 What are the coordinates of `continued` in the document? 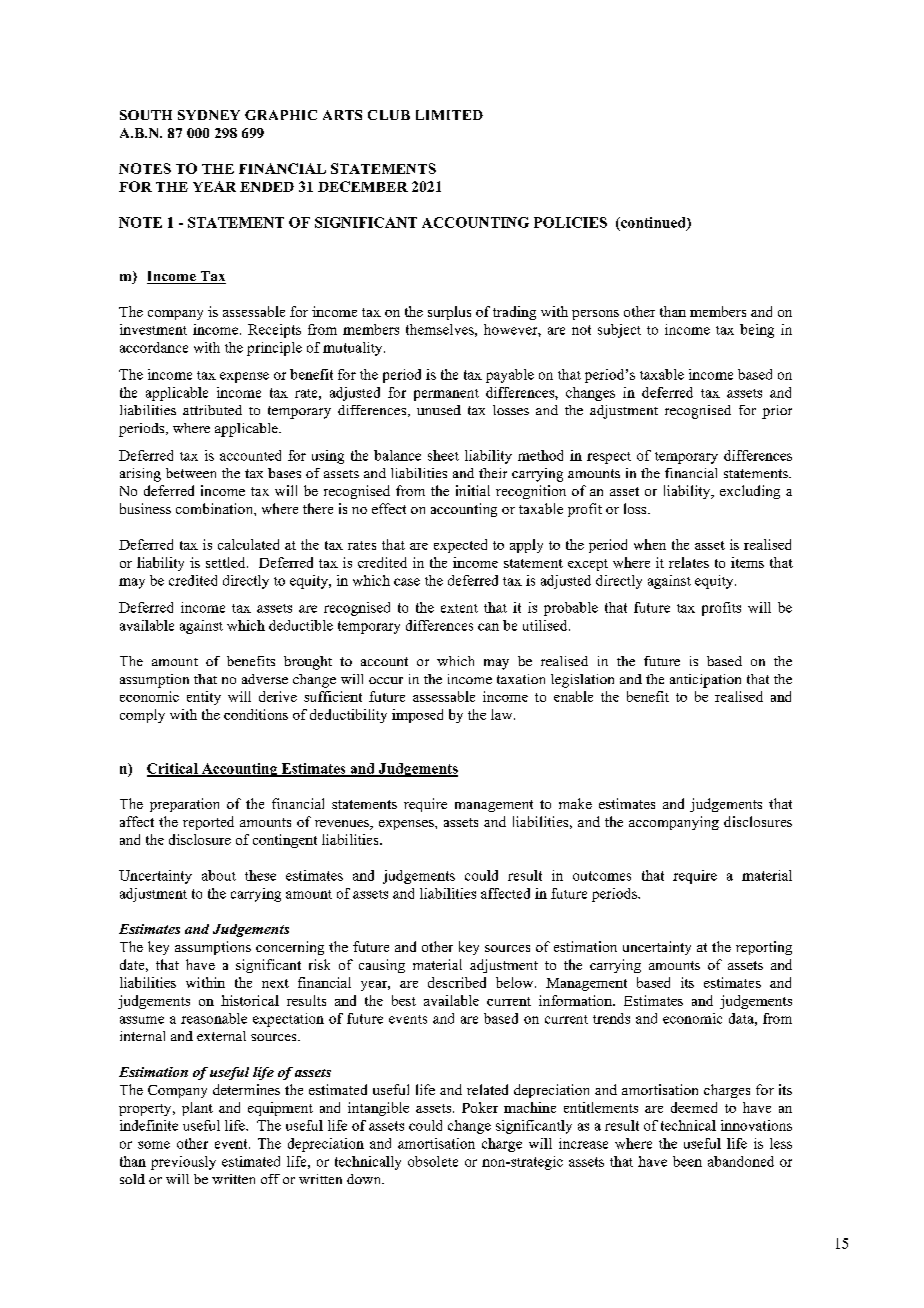 It's located at (653, 223).
